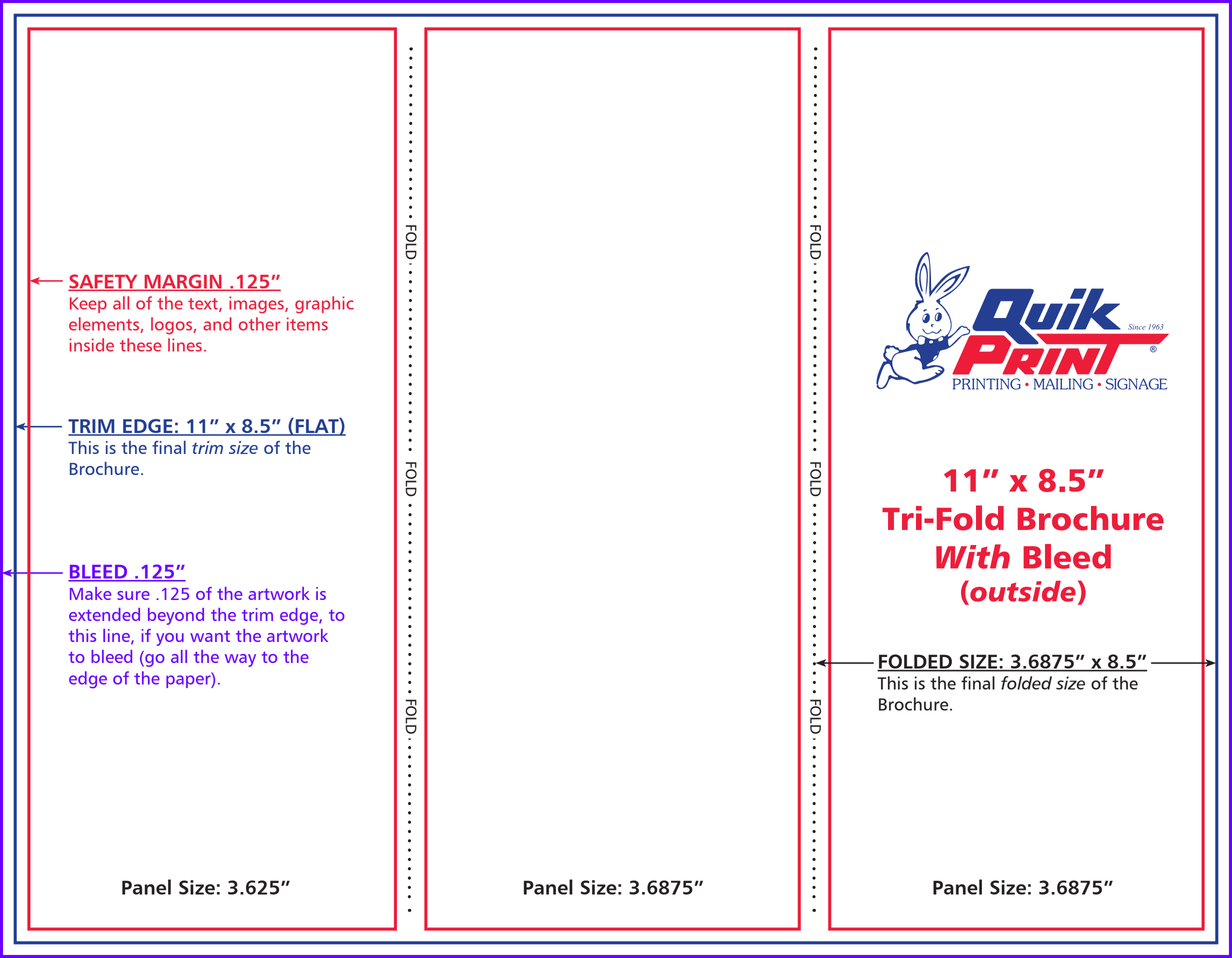 This screenshot has height=958, width=1232. I want to click on items, so click(307, 324).
